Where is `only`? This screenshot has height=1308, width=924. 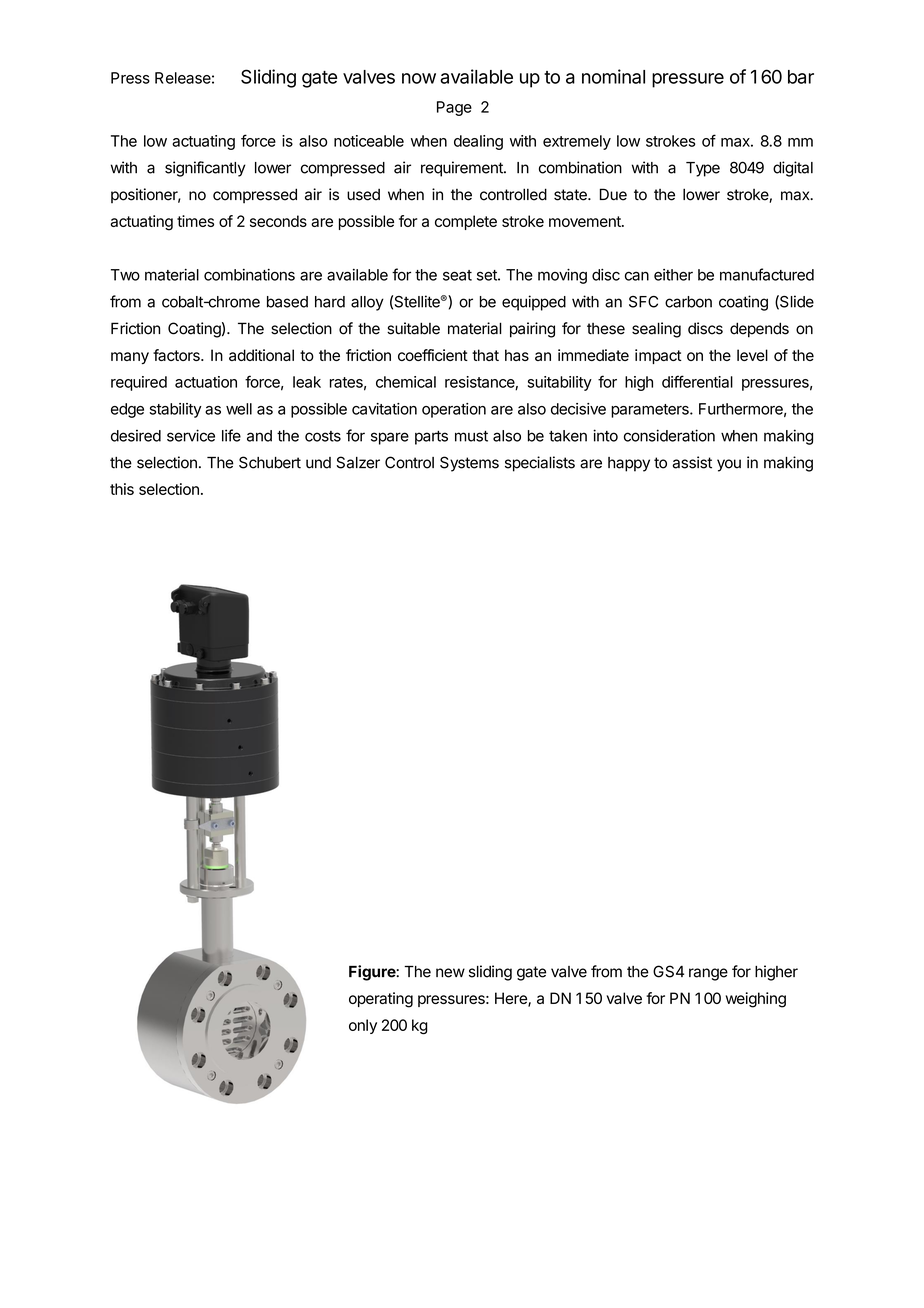 only is located at coordinates (363, 1026).
